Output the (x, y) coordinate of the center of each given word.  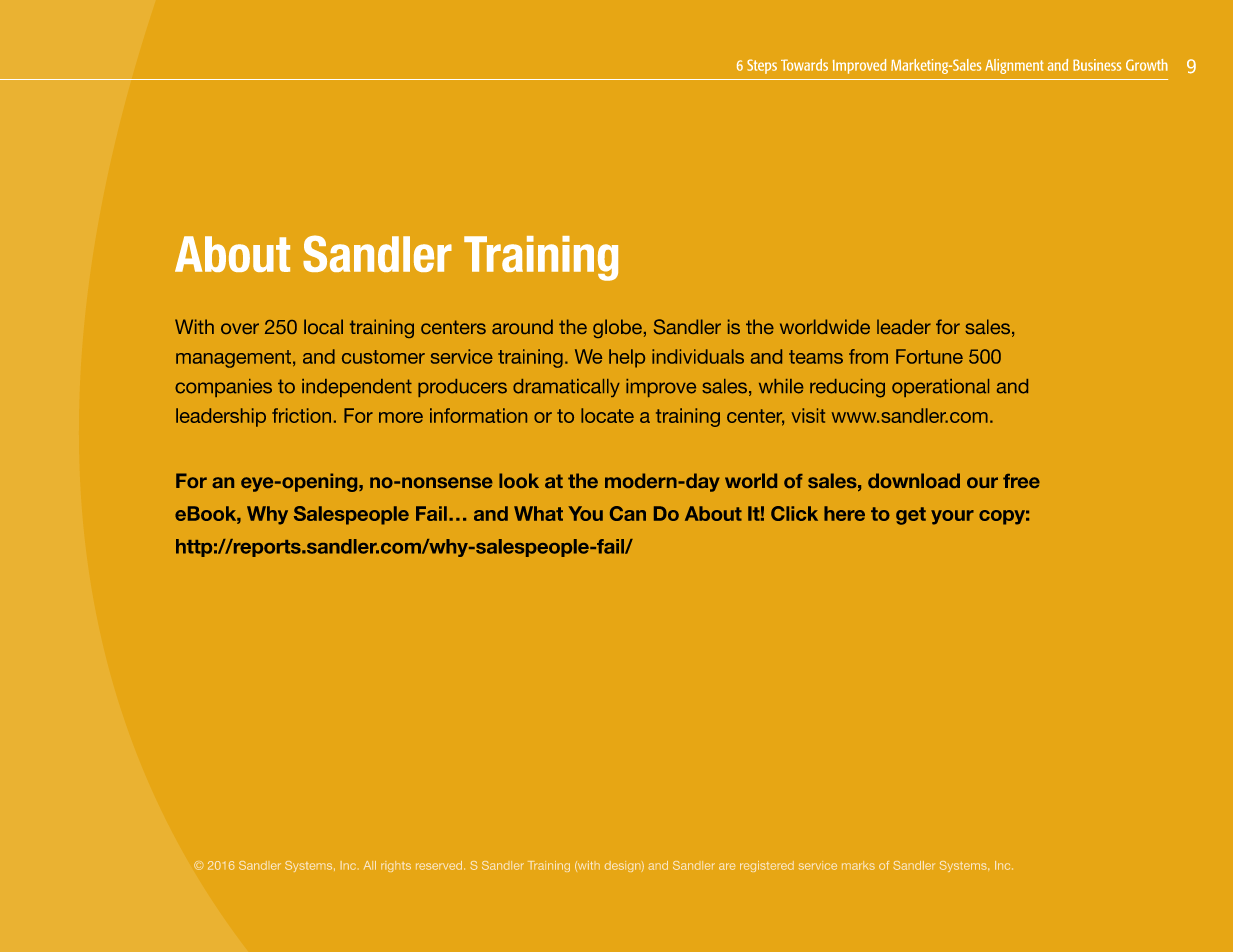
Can (628, 513)
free (1021, 481)
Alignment (1014, 66)
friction (301, 415)
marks (858, 865)
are (727, 866)
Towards (804, 65)
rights (396, 866)
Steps (762, 66)
